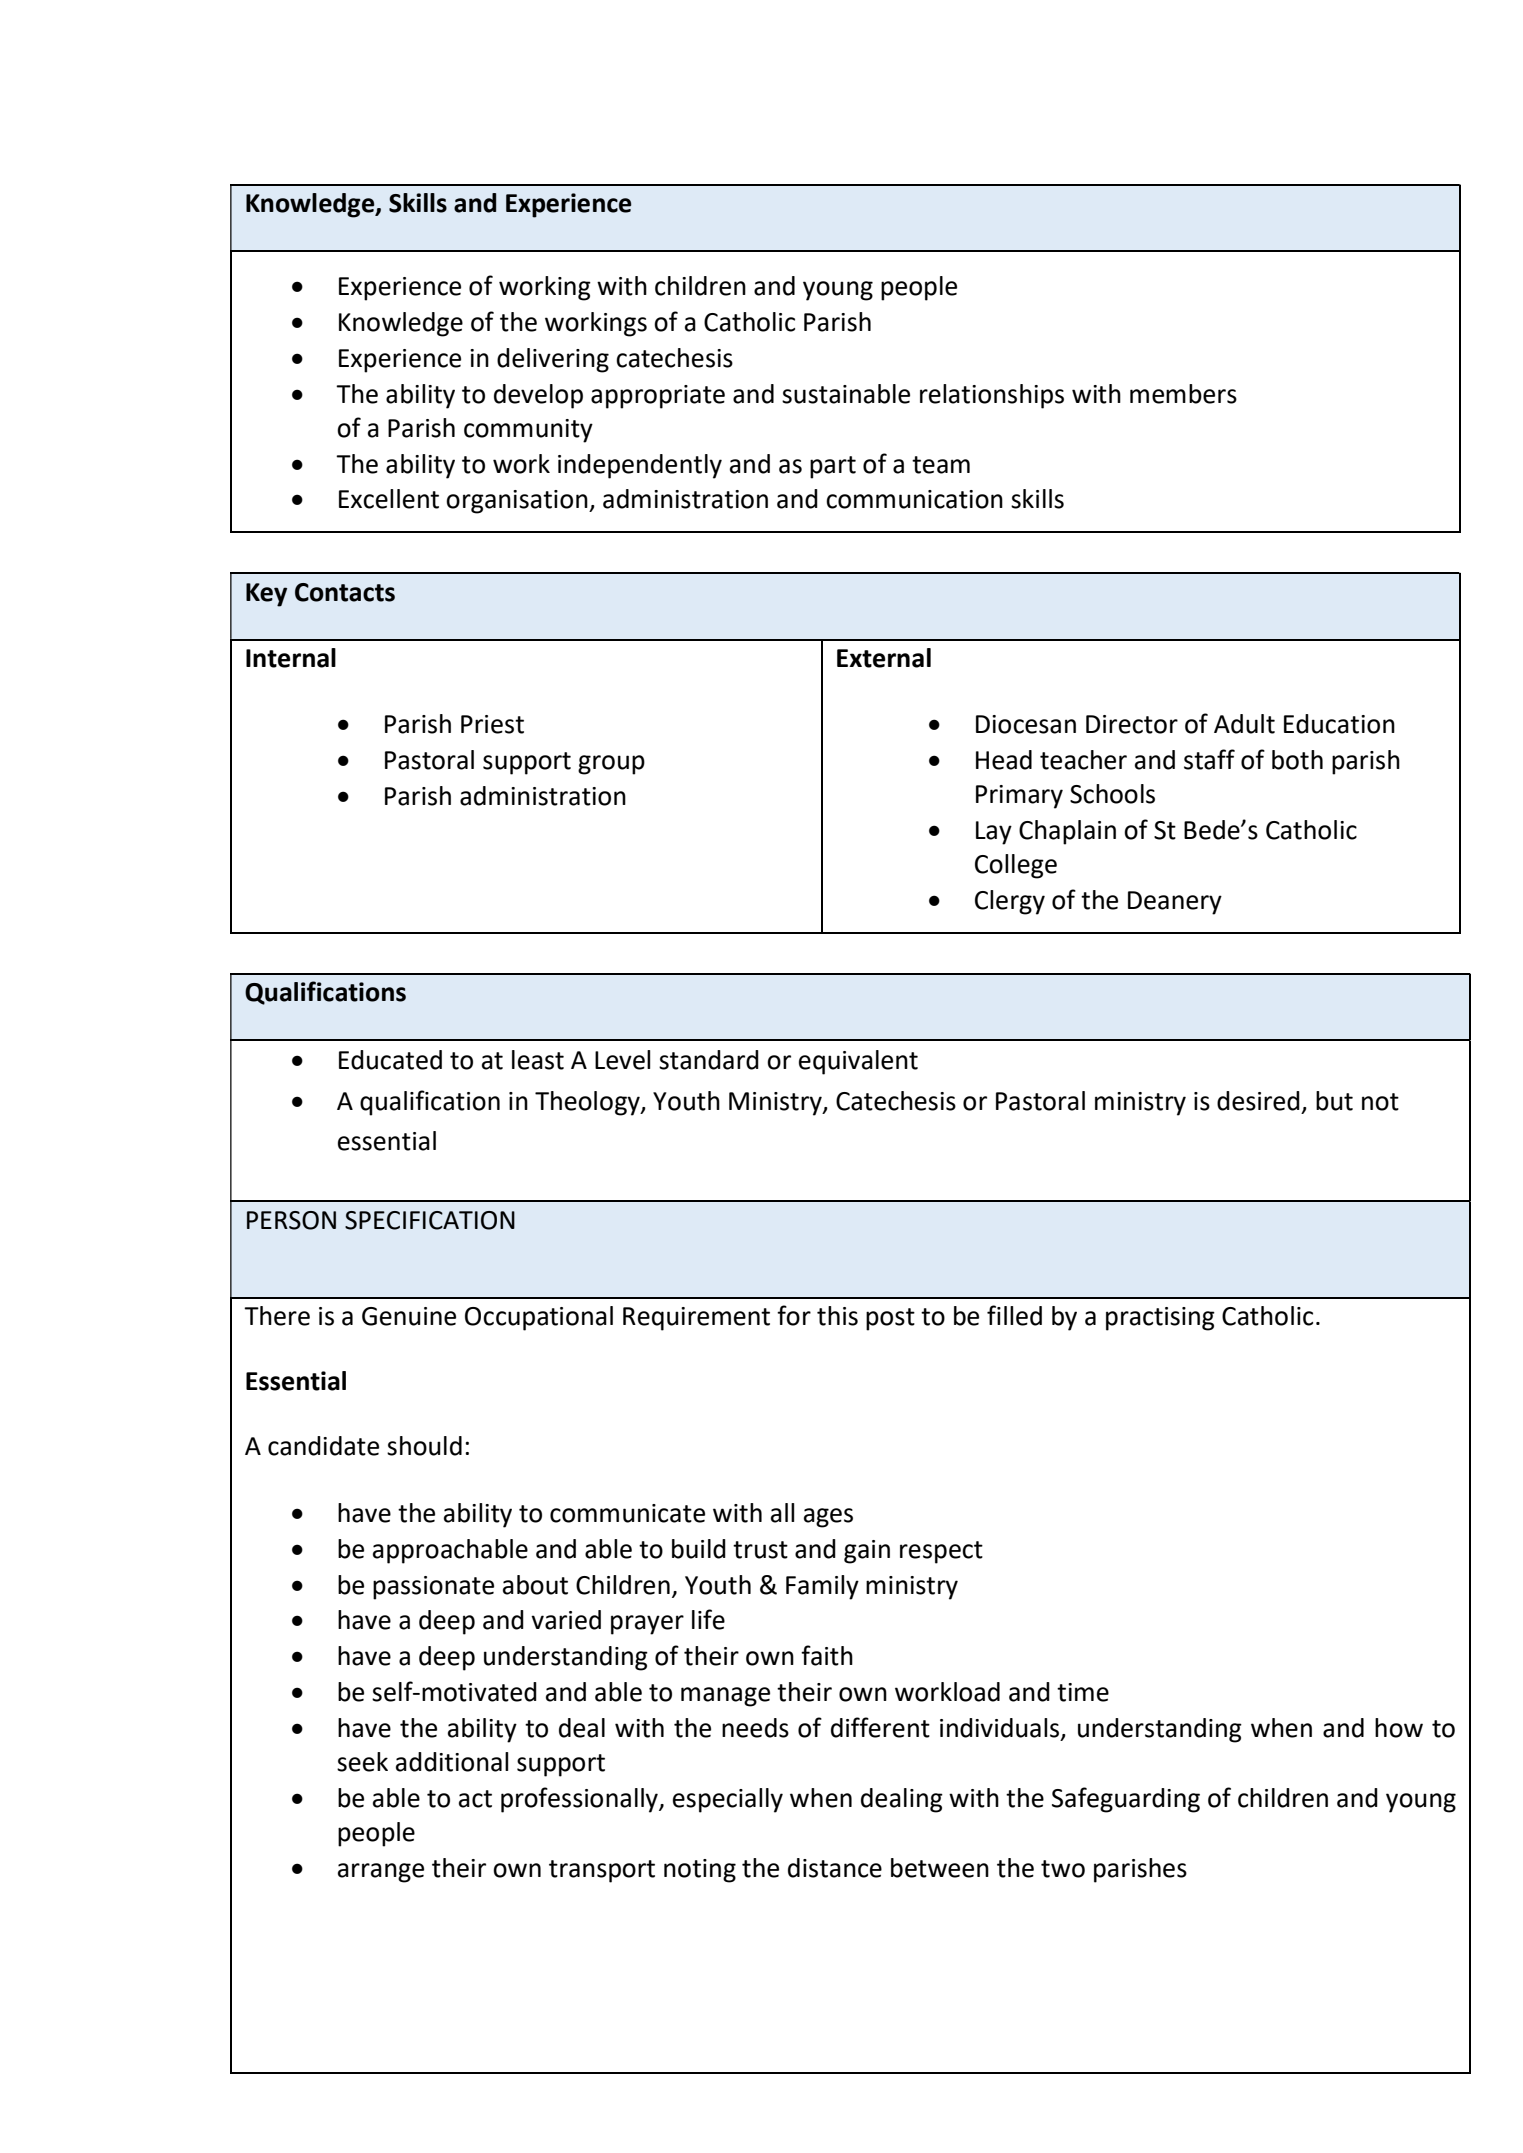  I want to click on time, so click(1083, 1692).
